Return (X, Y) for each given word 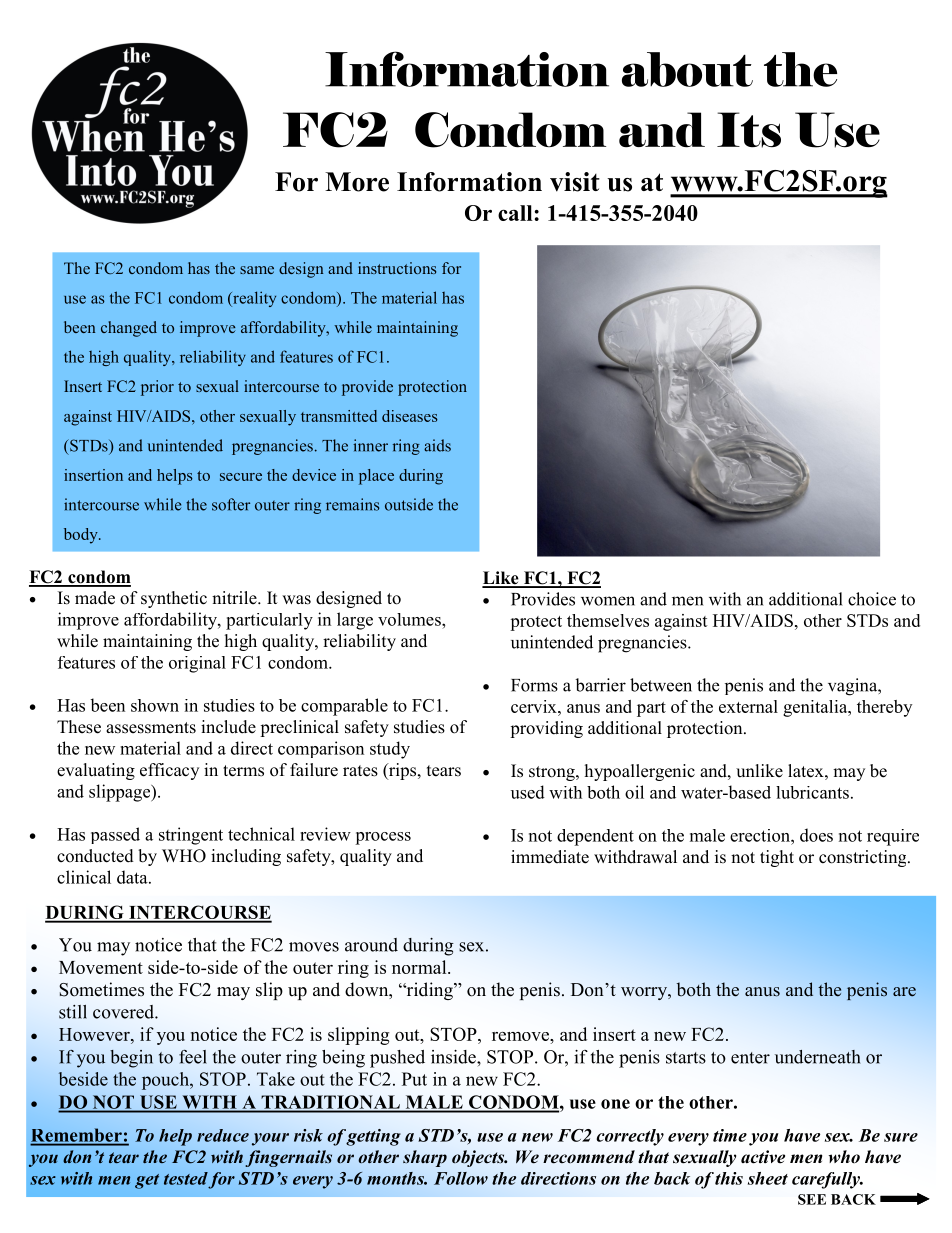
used (528, 792)
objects (479, 1158)
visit (575, 182)
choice (872, 599)
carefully (827, 1180)
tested (186, 1178)
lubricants (812, 792)
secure (241, 477)
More (357, 182)
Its (749, 130)
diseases (410, 416)
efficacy (169, 771)
